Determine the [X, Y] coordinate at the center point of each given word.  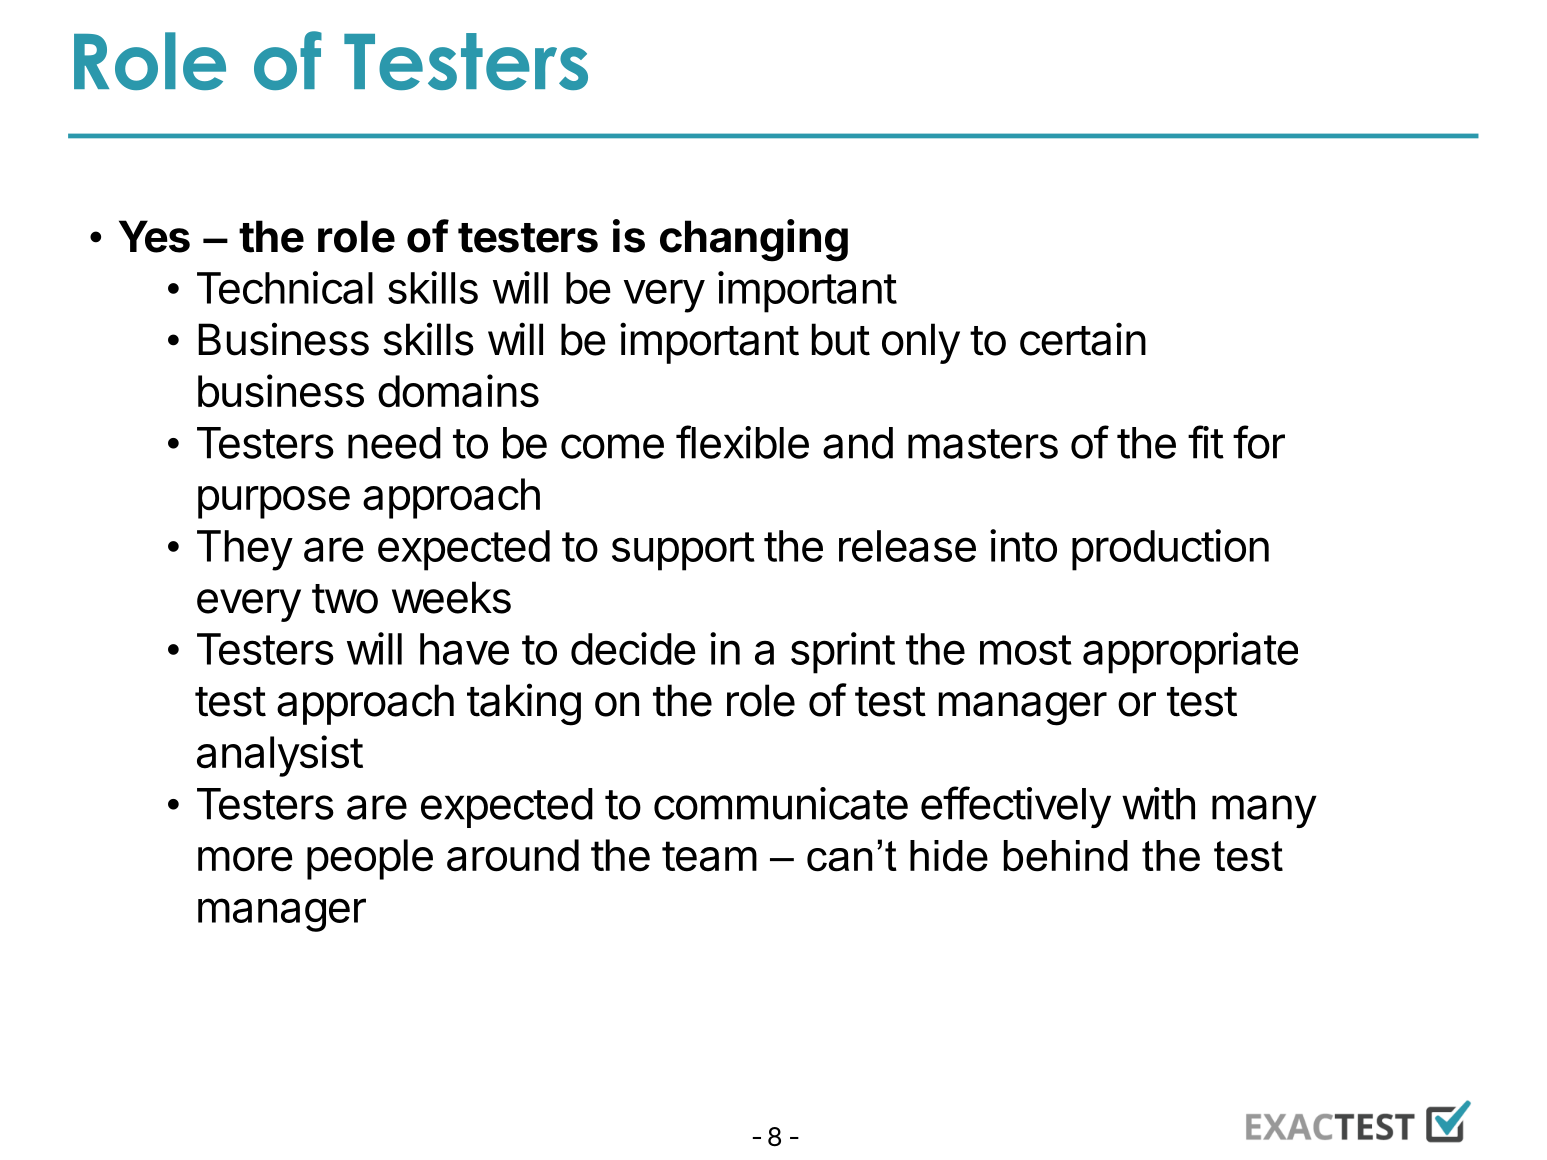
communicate [781, 803]
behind [1066, 856]
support [683, 551]
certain [1083, 339]
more [245, 859]
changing [754, 240]
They [245, 550]
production [1170, 550]
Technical [285, 287]
